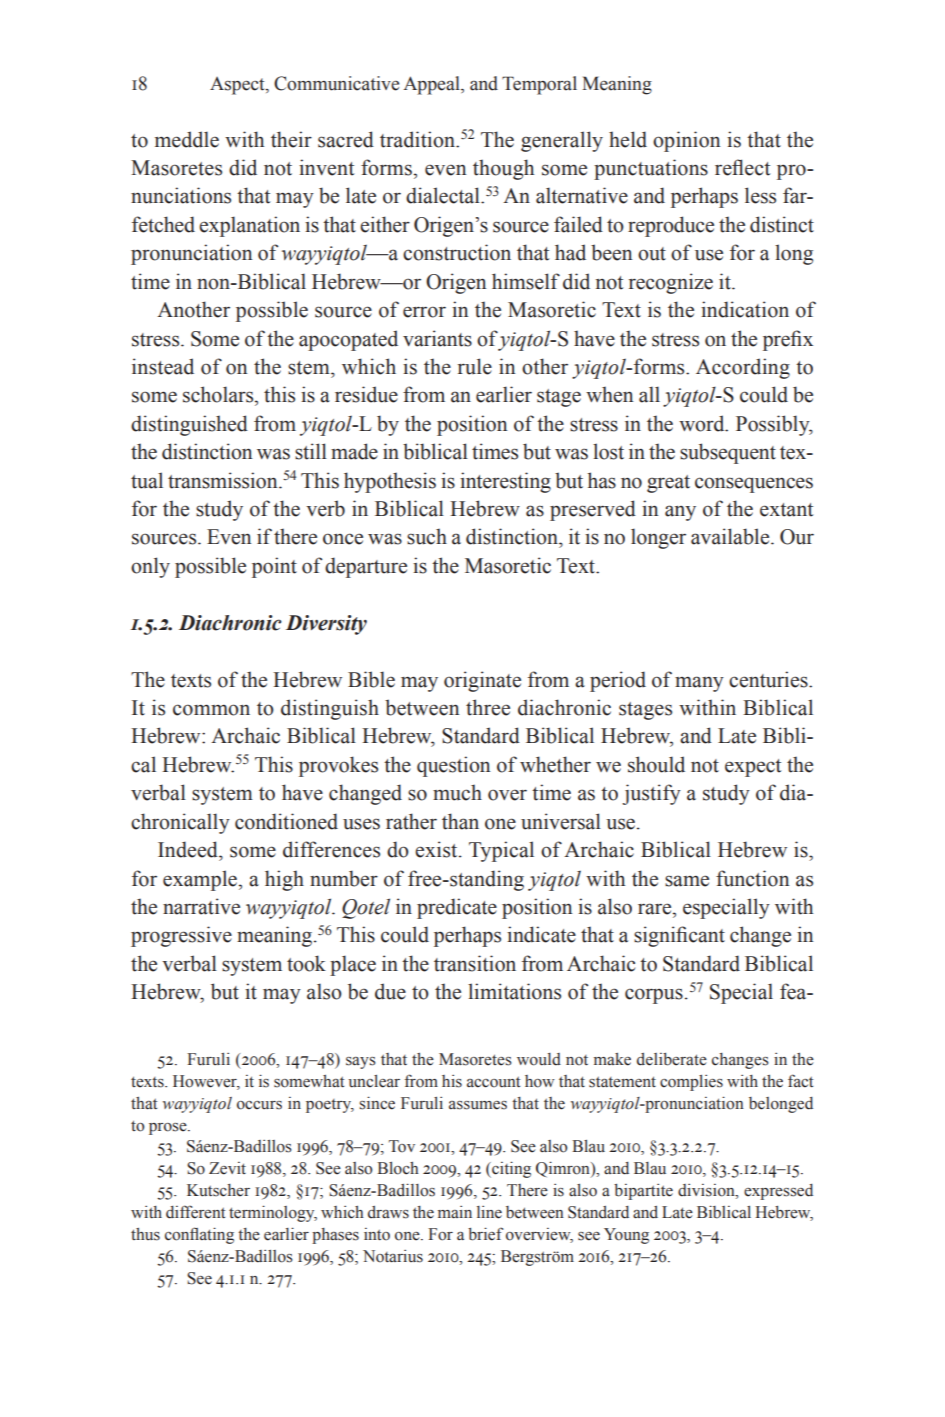 This image has width=945, height=1417. What do you see at coordinates (505, 482) in the image?
I see `interesting` at bounding box center [505, 482].
